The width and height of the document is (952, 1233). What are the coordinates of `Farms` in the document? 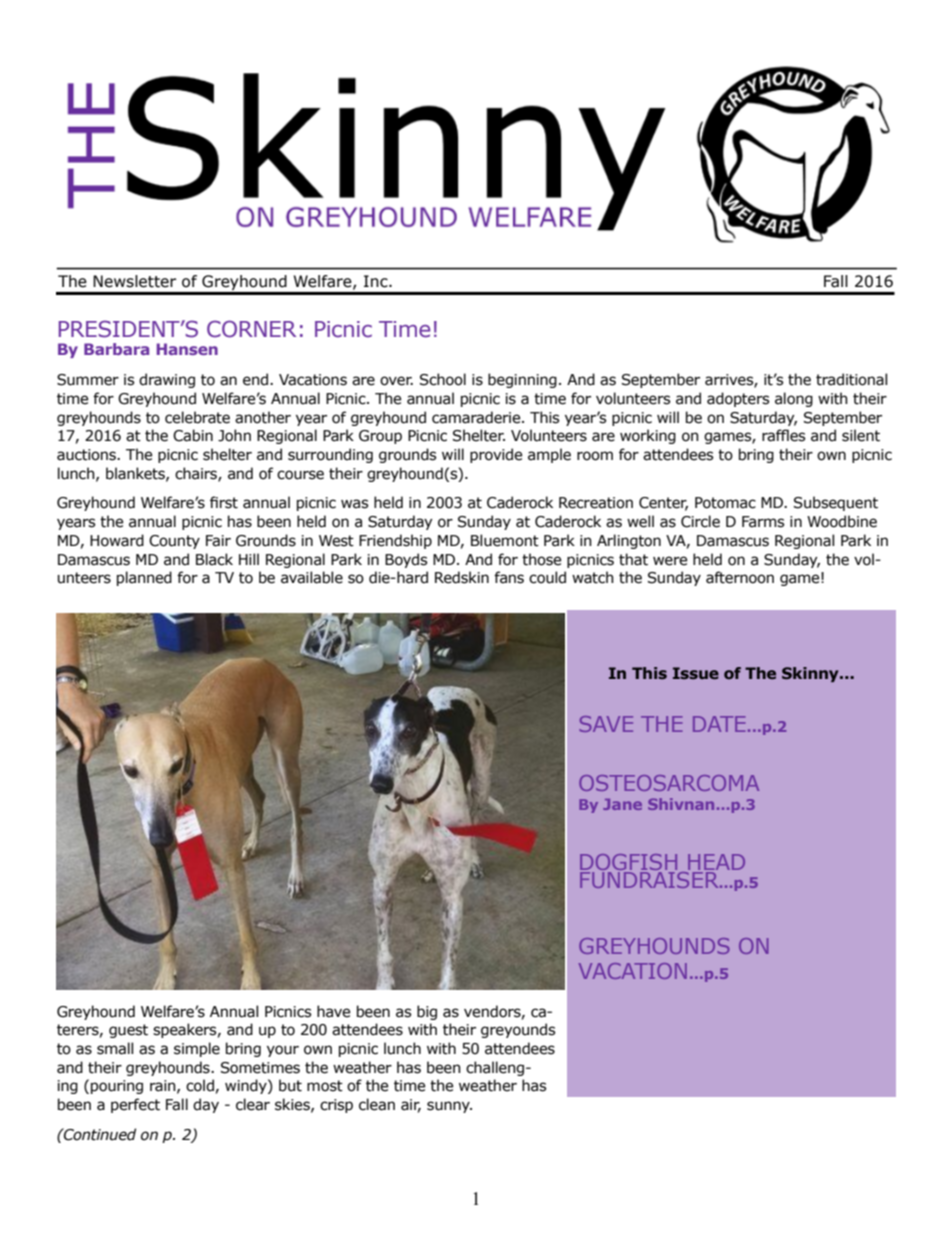 It's located at (763, 522).
